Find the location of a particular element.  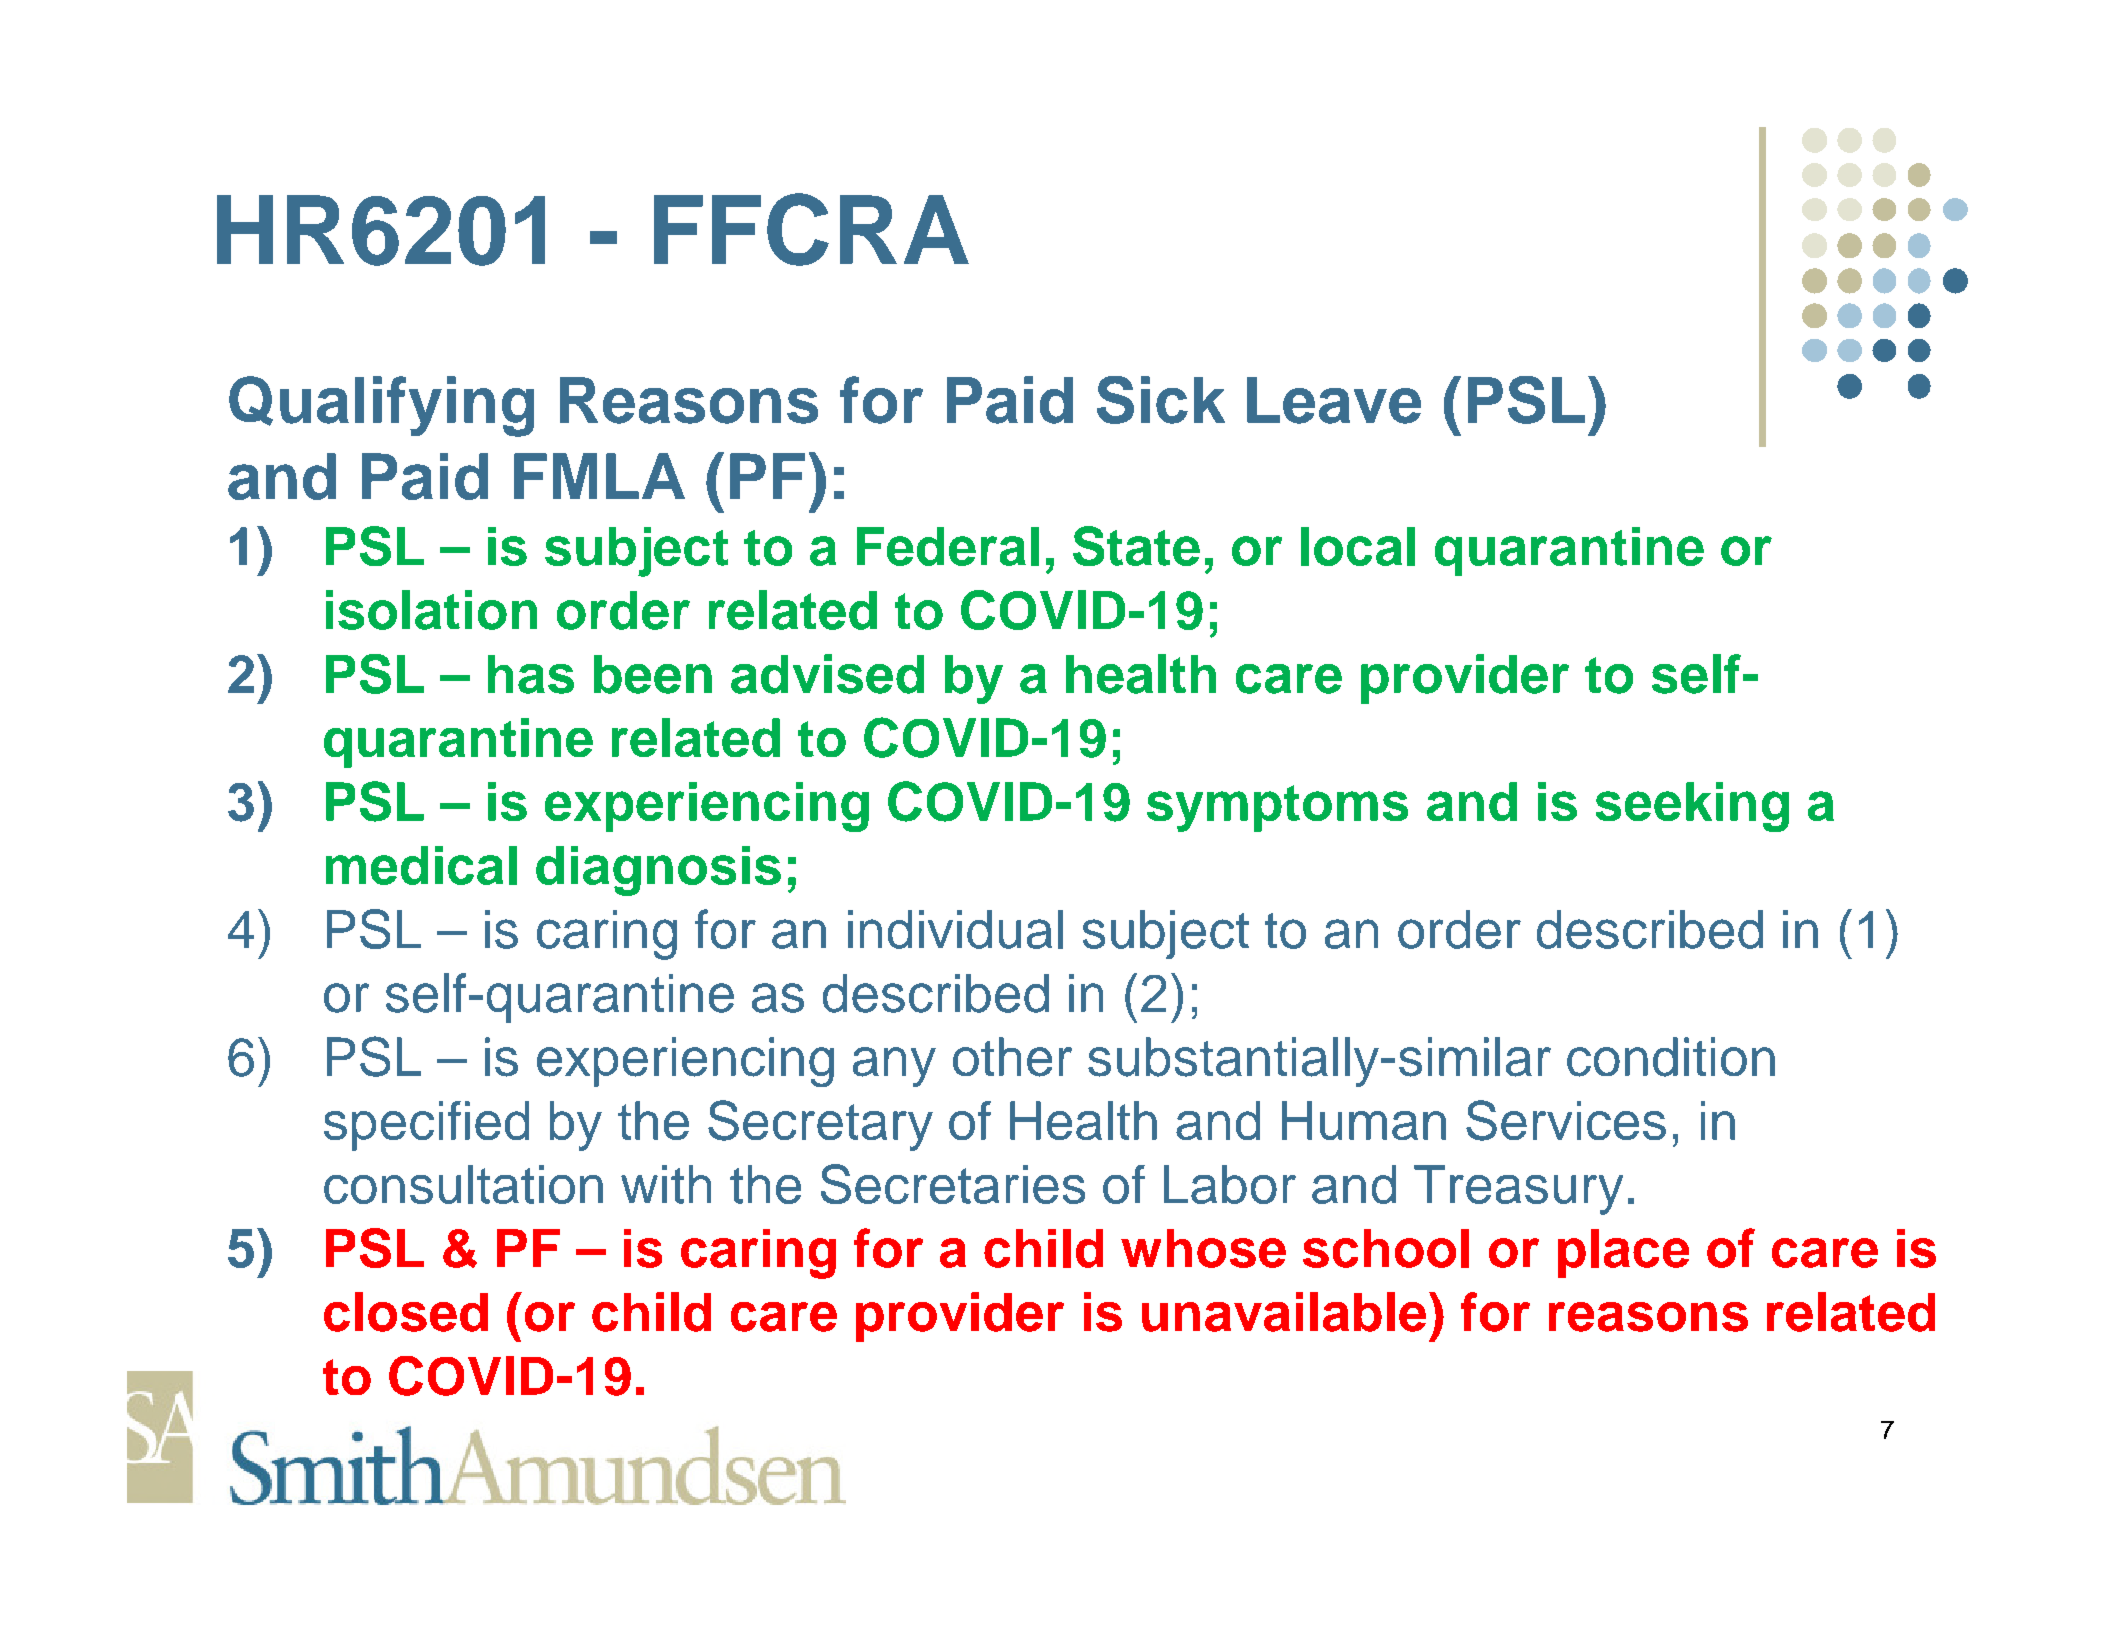

condition is located at coordinates (1671, 1057).
